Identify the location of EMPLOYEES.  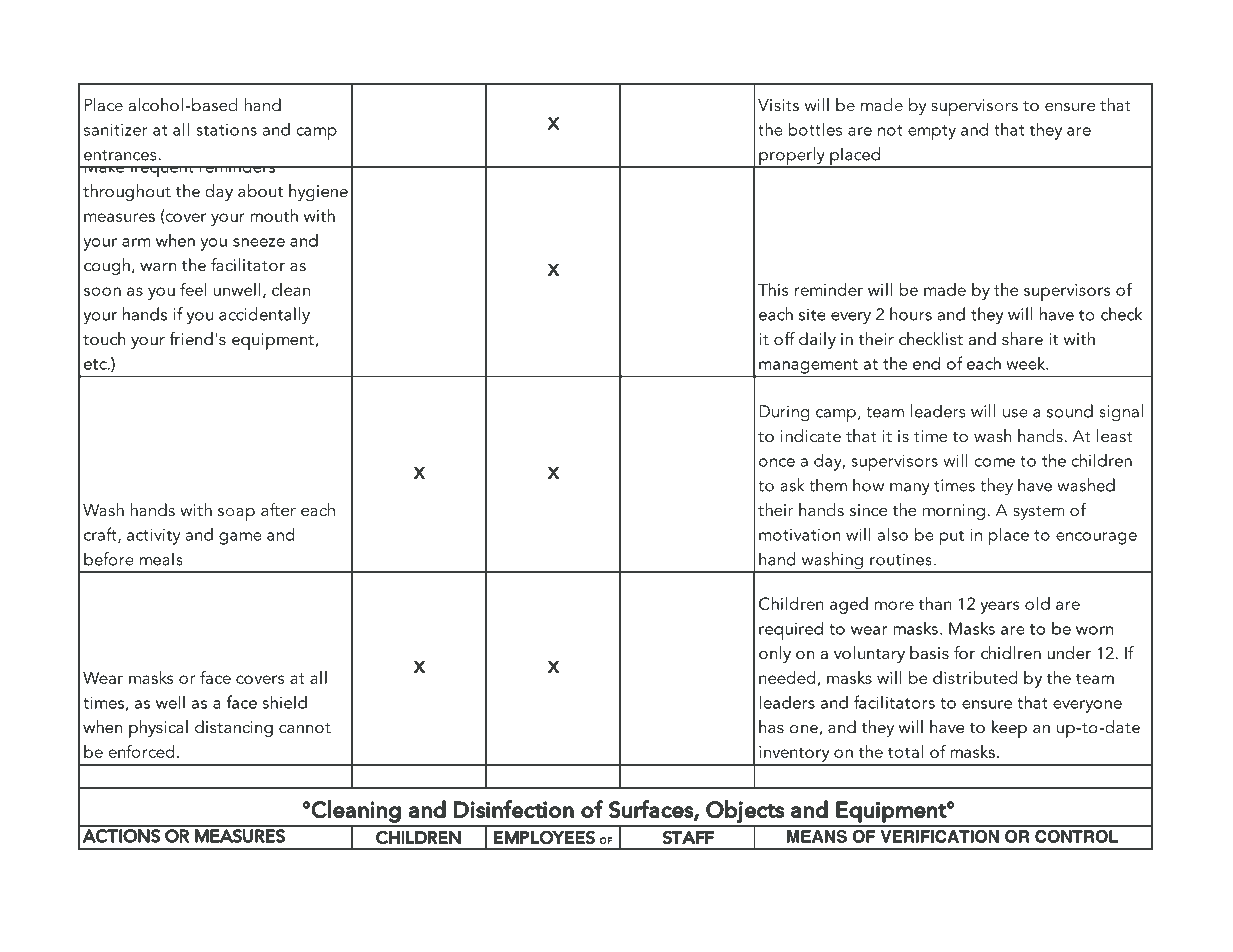
(544, 837).
